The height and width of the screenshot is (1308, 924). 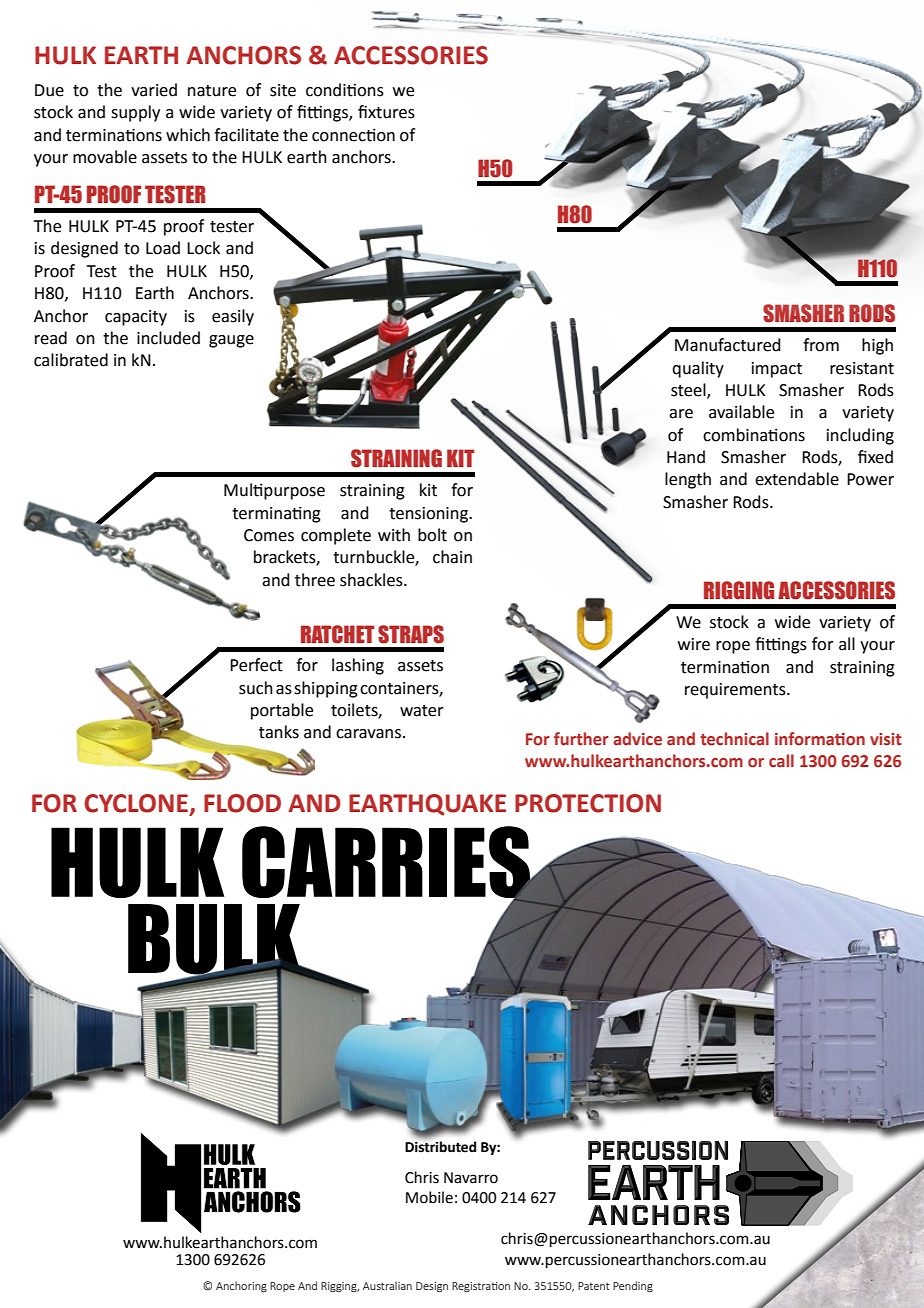 I want to click on such, so click(x=256, y=688).
